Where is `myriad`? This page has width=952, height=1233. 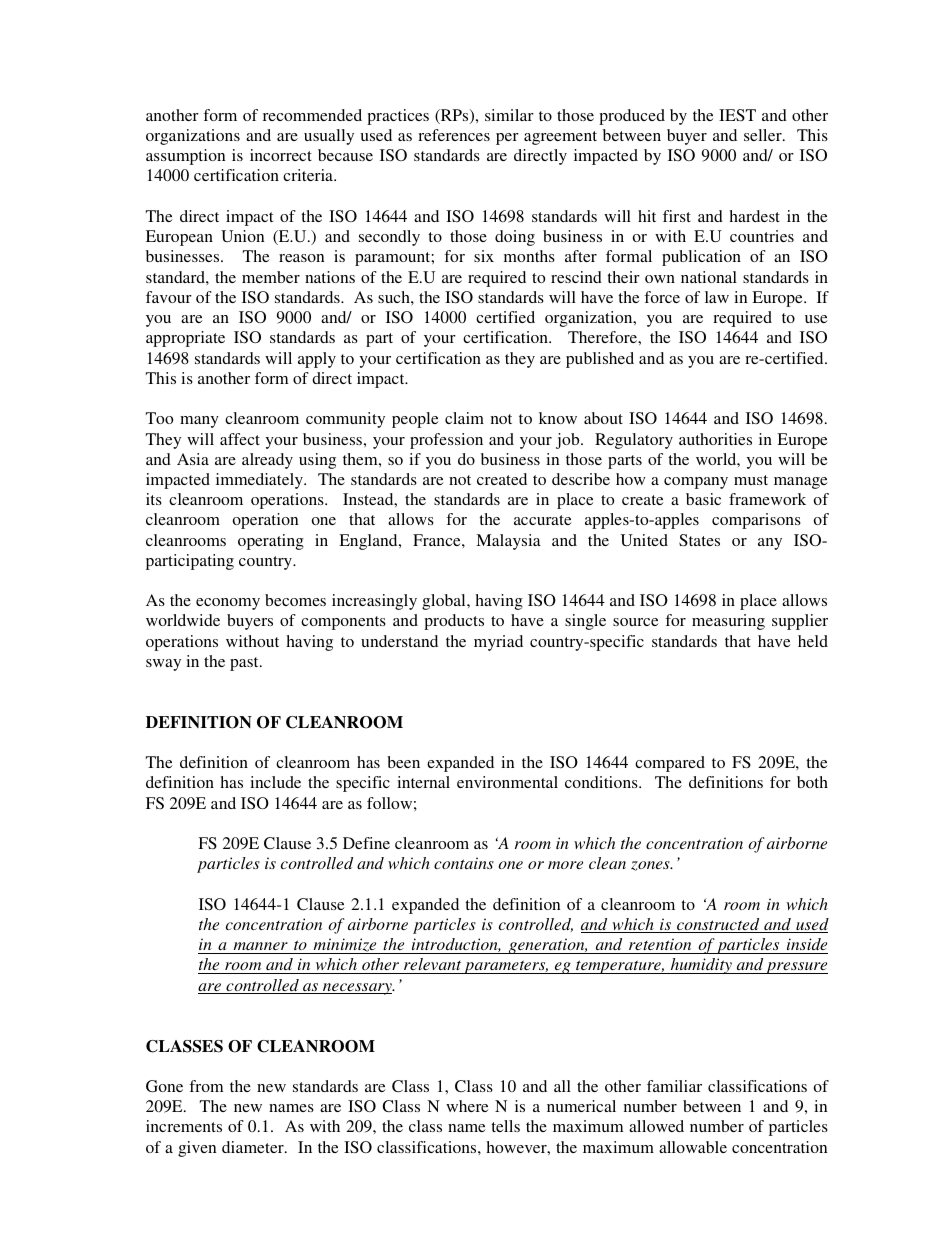
myriad is located at coordinates (498, 643).
